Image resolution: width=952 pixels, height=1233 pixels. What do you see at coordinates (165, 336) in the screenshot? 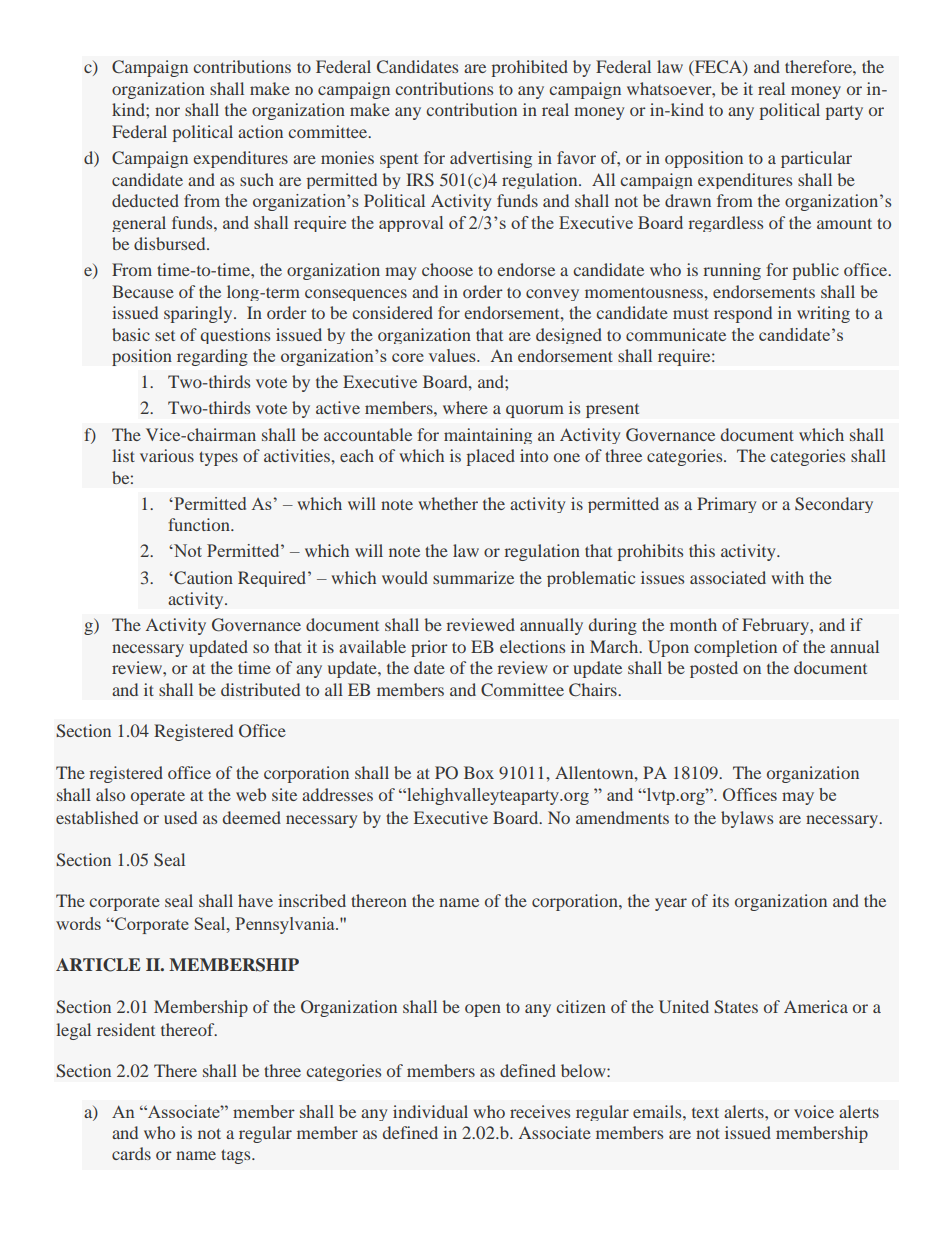
I see `set` at bounding box center [165, 336].
